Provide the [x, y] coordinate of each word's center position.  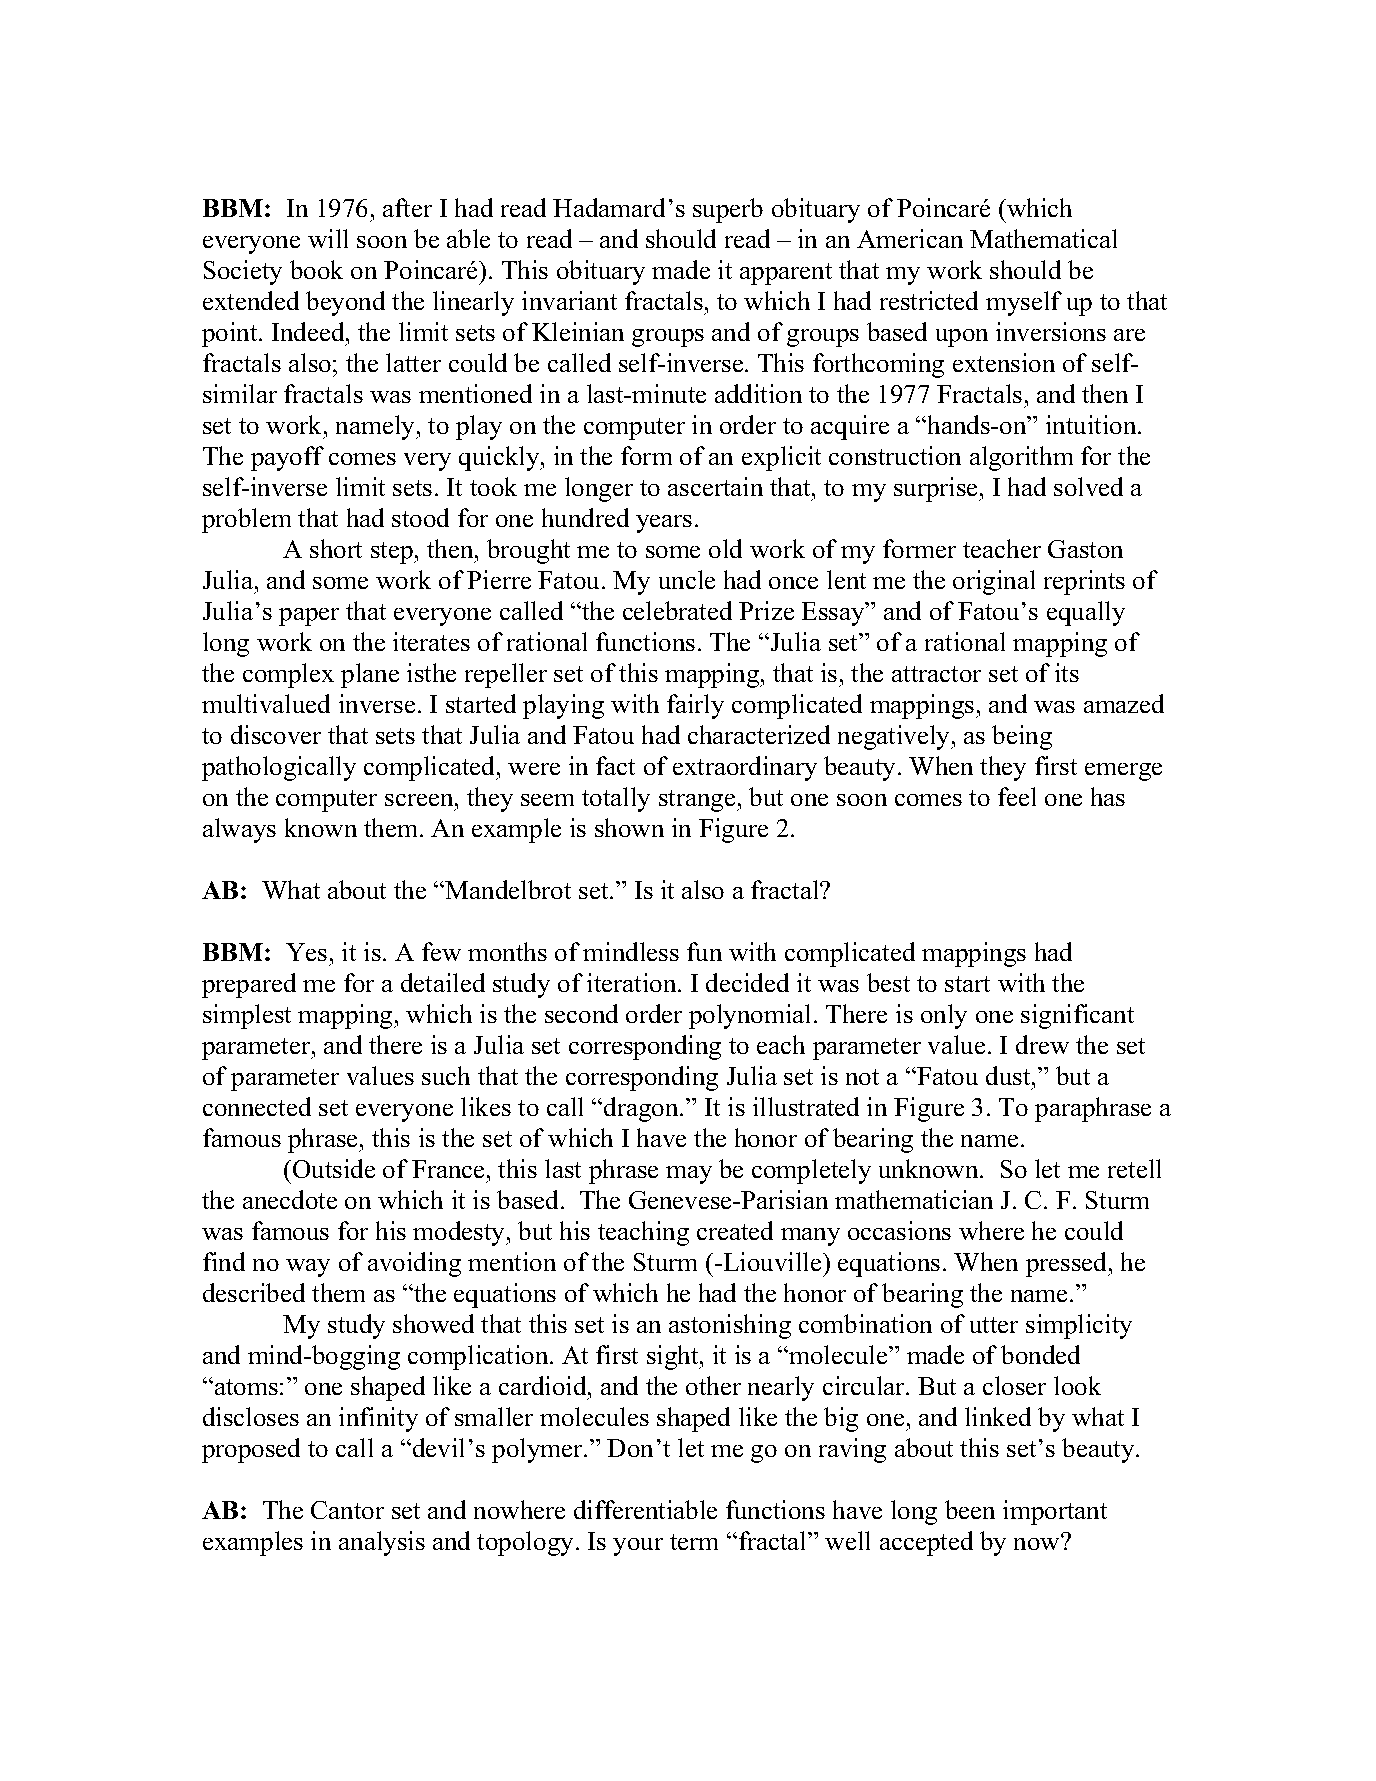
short [336, 548]
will [328, 238]
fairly [695, 706]
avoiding [414, 1264]
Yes [306, 952]
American [910, 238]
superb [728, 210]
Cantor [347, 1510]
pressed [1068, 1264]
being [1022, 737]
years [664, 524]
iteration [633, 982]
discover [276, 734]
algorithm [1021, 458]
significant [1077, 1016]
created [735, 1230]
